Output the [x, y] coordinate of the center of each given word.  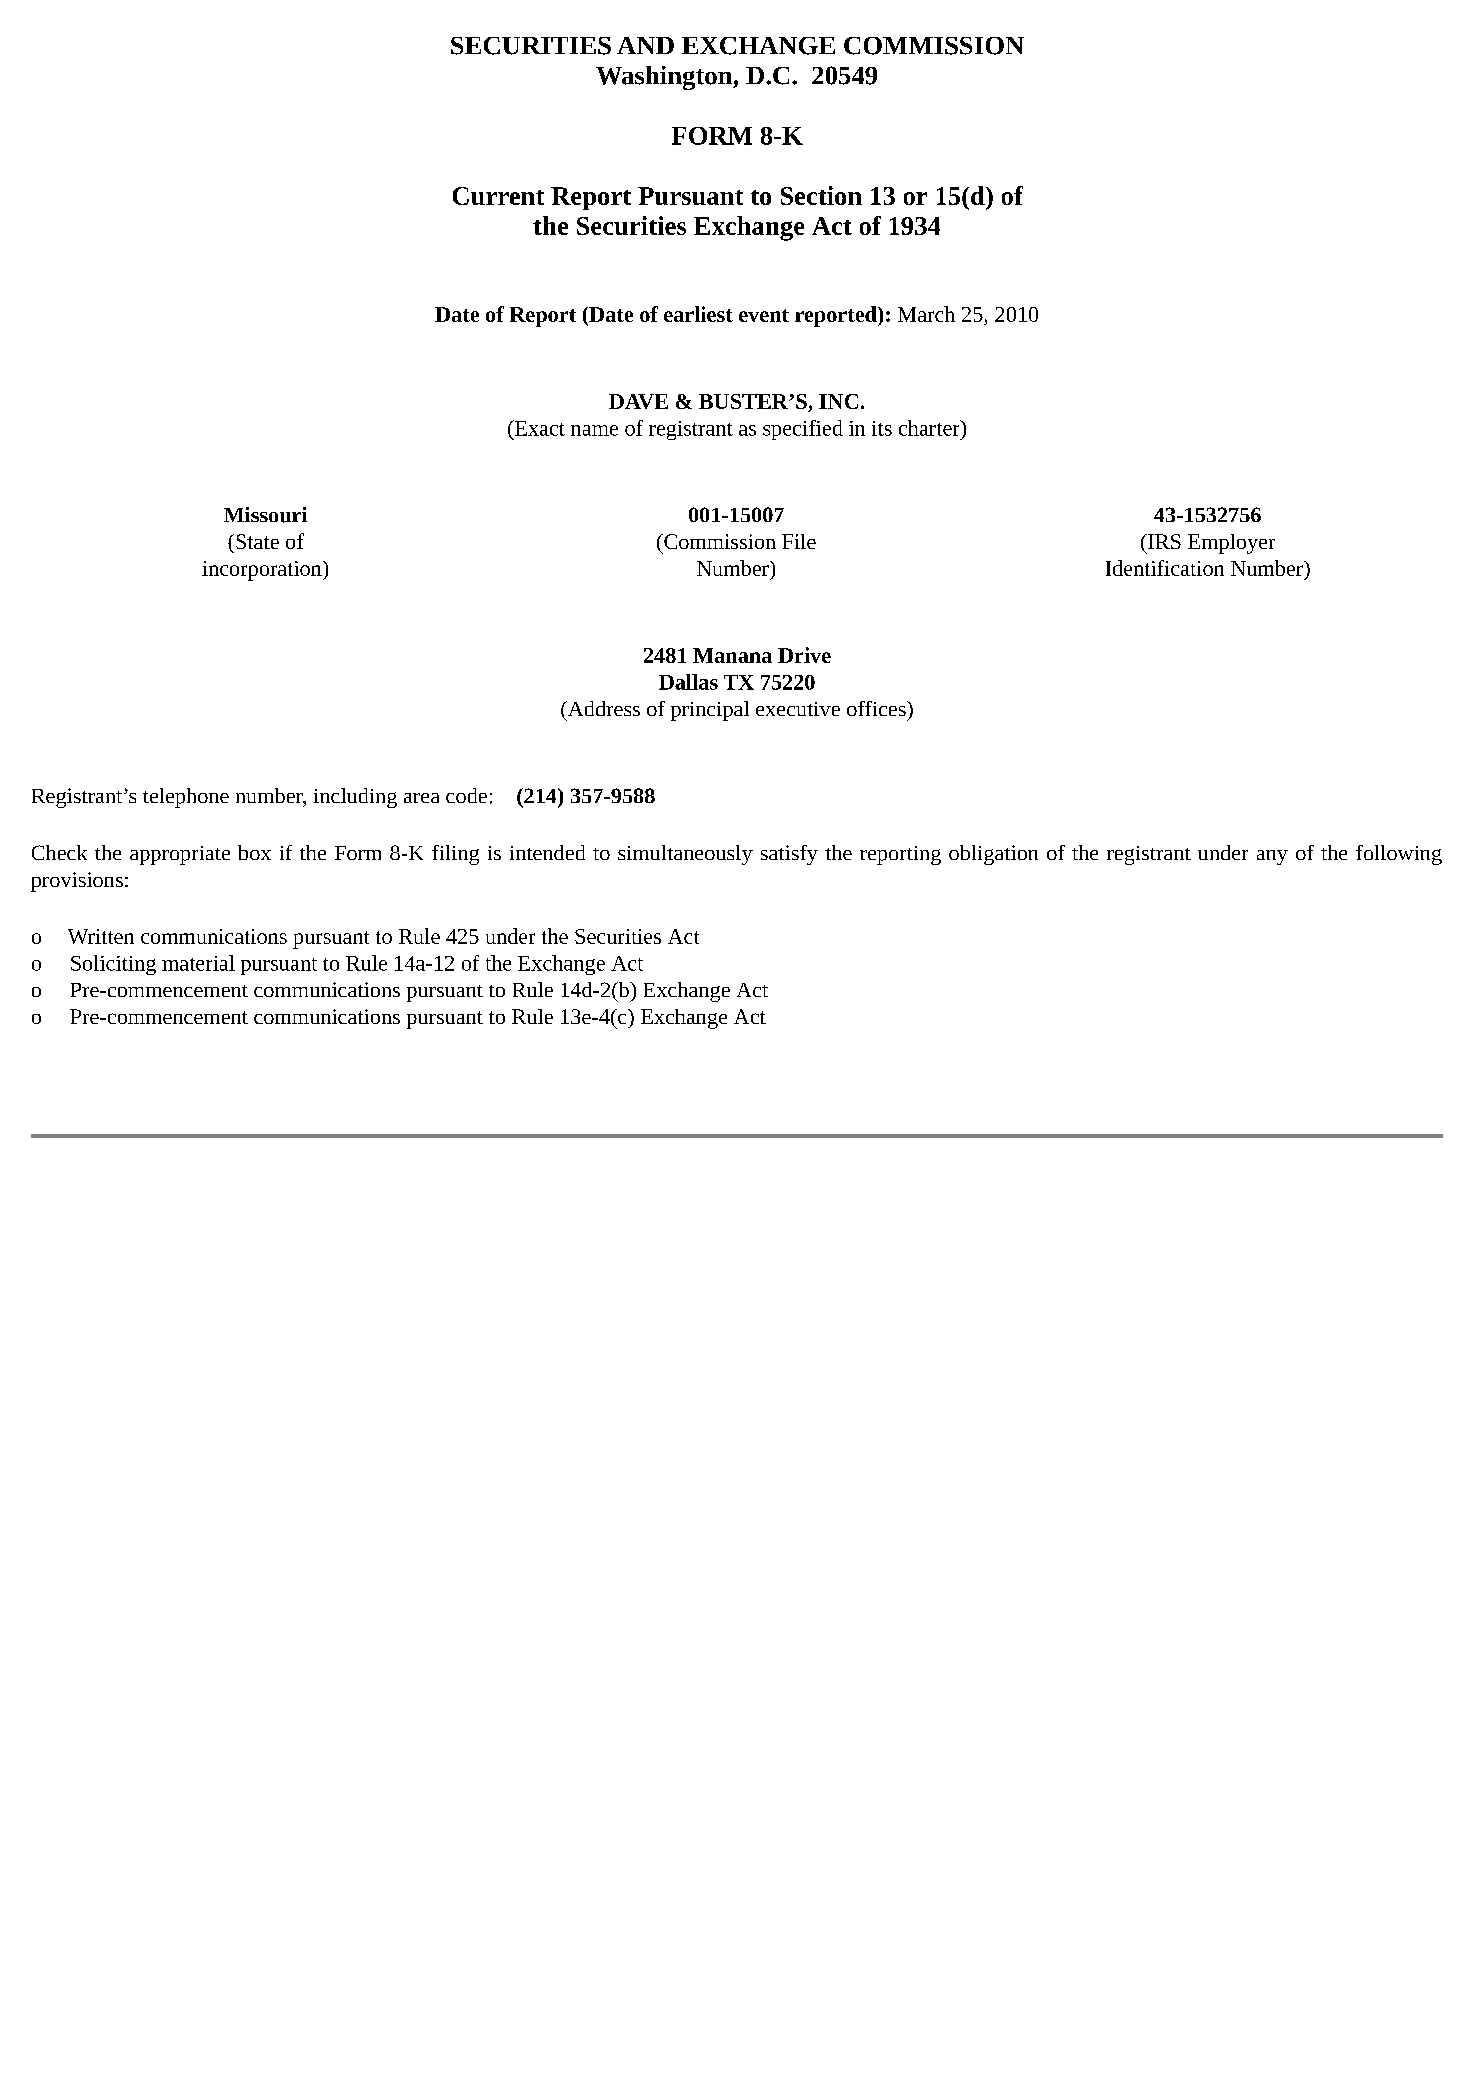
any [1272, 857]
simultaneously [685, 855]
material [198, 963]
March [926, 314]
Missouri [265, 515]
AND [645, 45]
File [799, 541]
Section [821, 195]
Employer [1231, 544]
